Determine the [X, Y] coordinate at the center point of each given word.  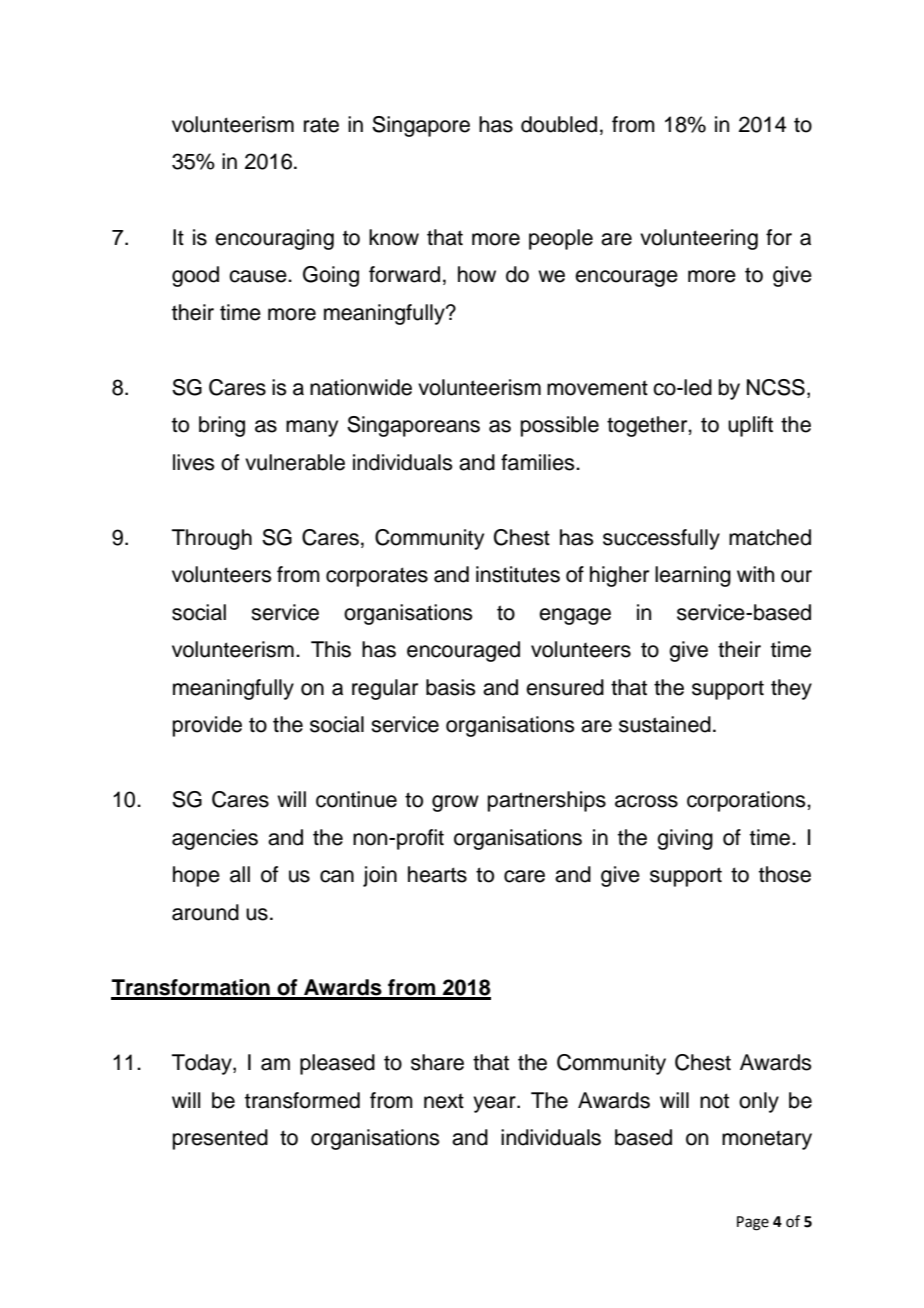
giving [685, 839]
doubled [559, 124]
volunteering [699, 239]
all [240, 874]
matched [770, 537]
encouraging [274, 239]
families [539, 462]
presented [220, 1139]
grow [455, 803]
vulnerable [295, 462]
